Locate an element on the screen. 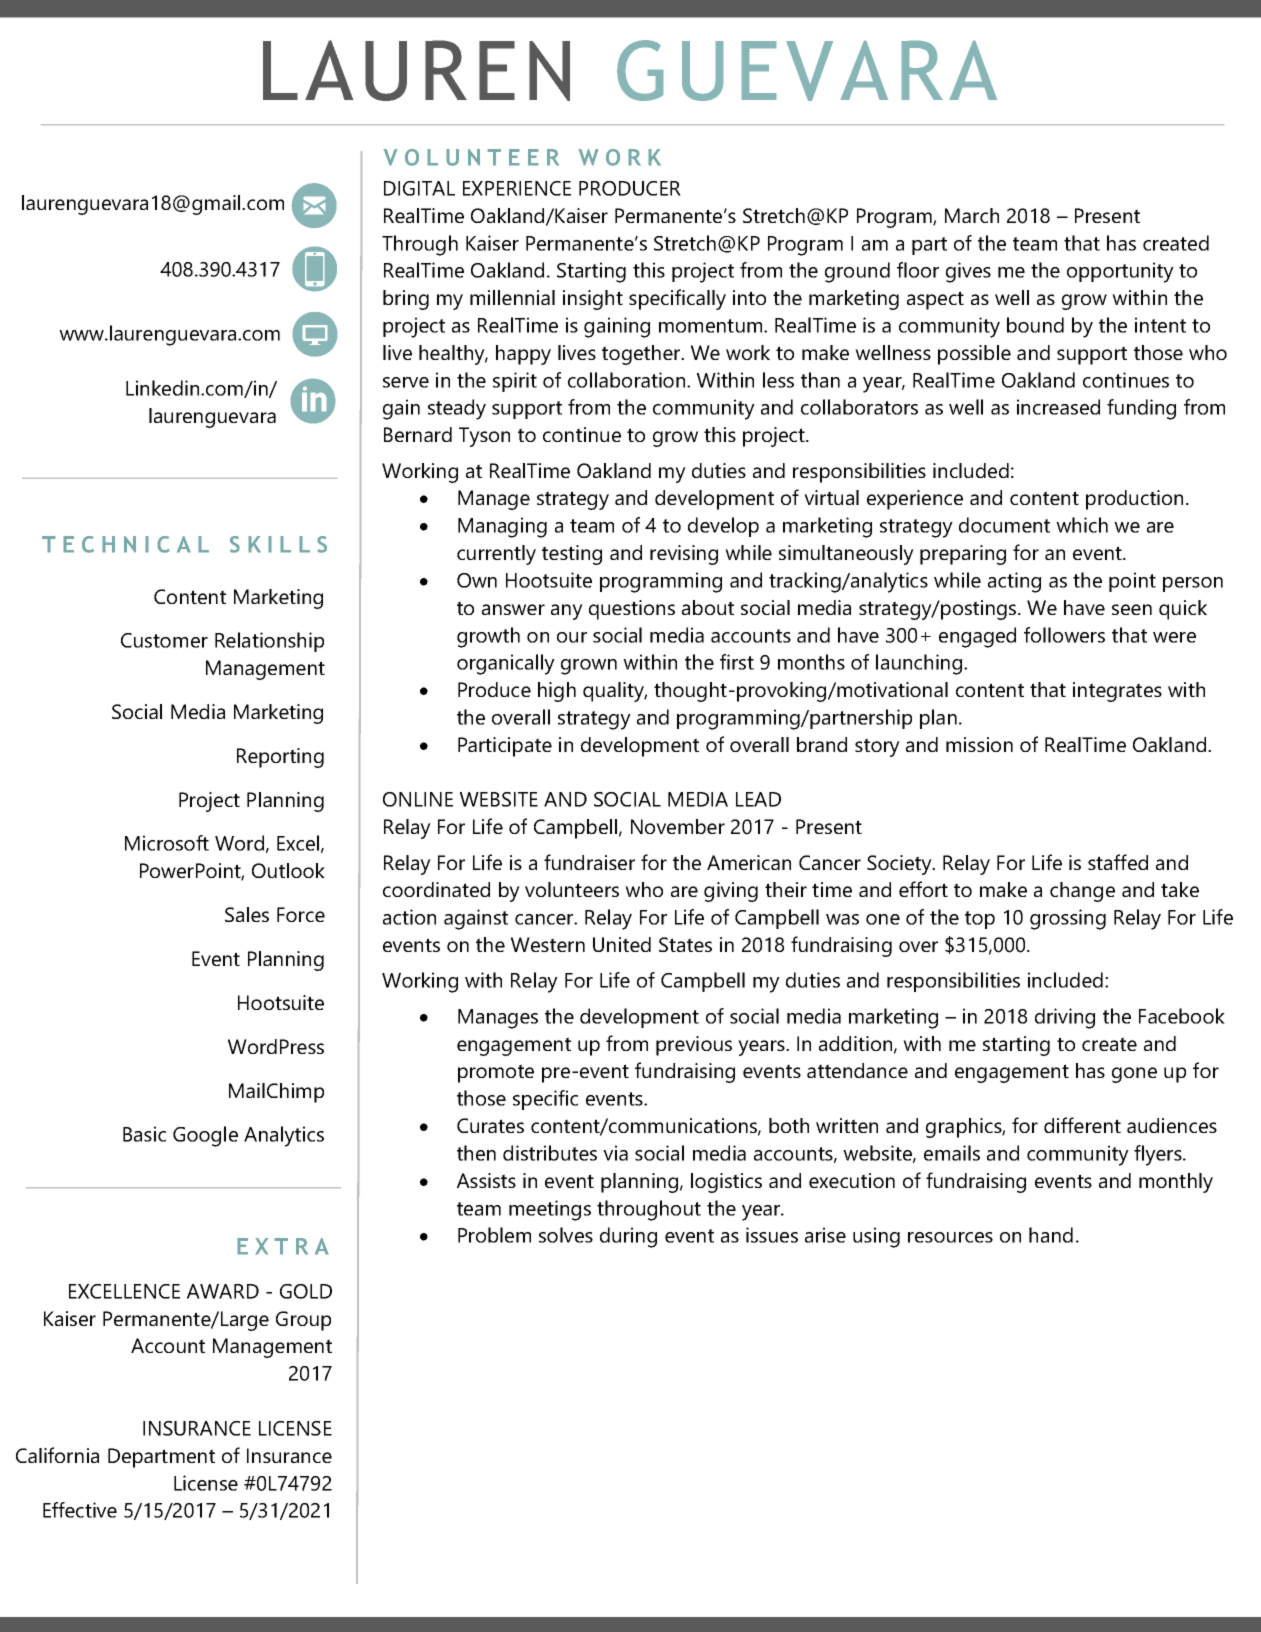 This screenshot has height=1632, width=1261. insight is located at coordinates (593, 300).
